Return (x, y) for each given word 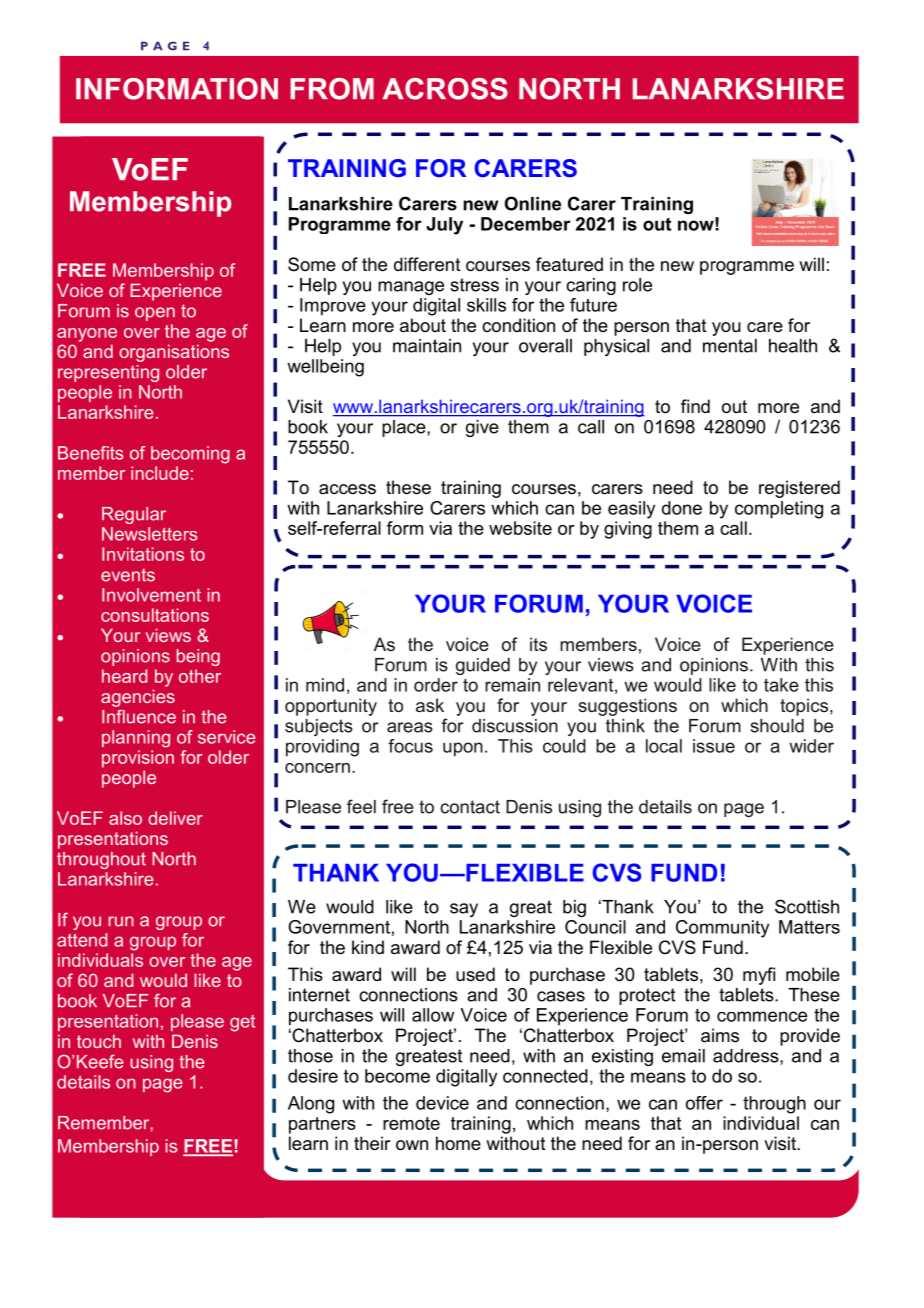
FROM (332, 89)
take (781, 685)
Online (533, 203)
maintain (427, 346)
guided (483, 666)
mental (730, 346)
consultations (155, 615)
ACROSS (445, 89)
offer (704, 1103)
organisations (174, 353)
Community (722, 929)
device (442, 1103)
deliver (175, 818)
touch (99, 1041)
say (464, 910)
